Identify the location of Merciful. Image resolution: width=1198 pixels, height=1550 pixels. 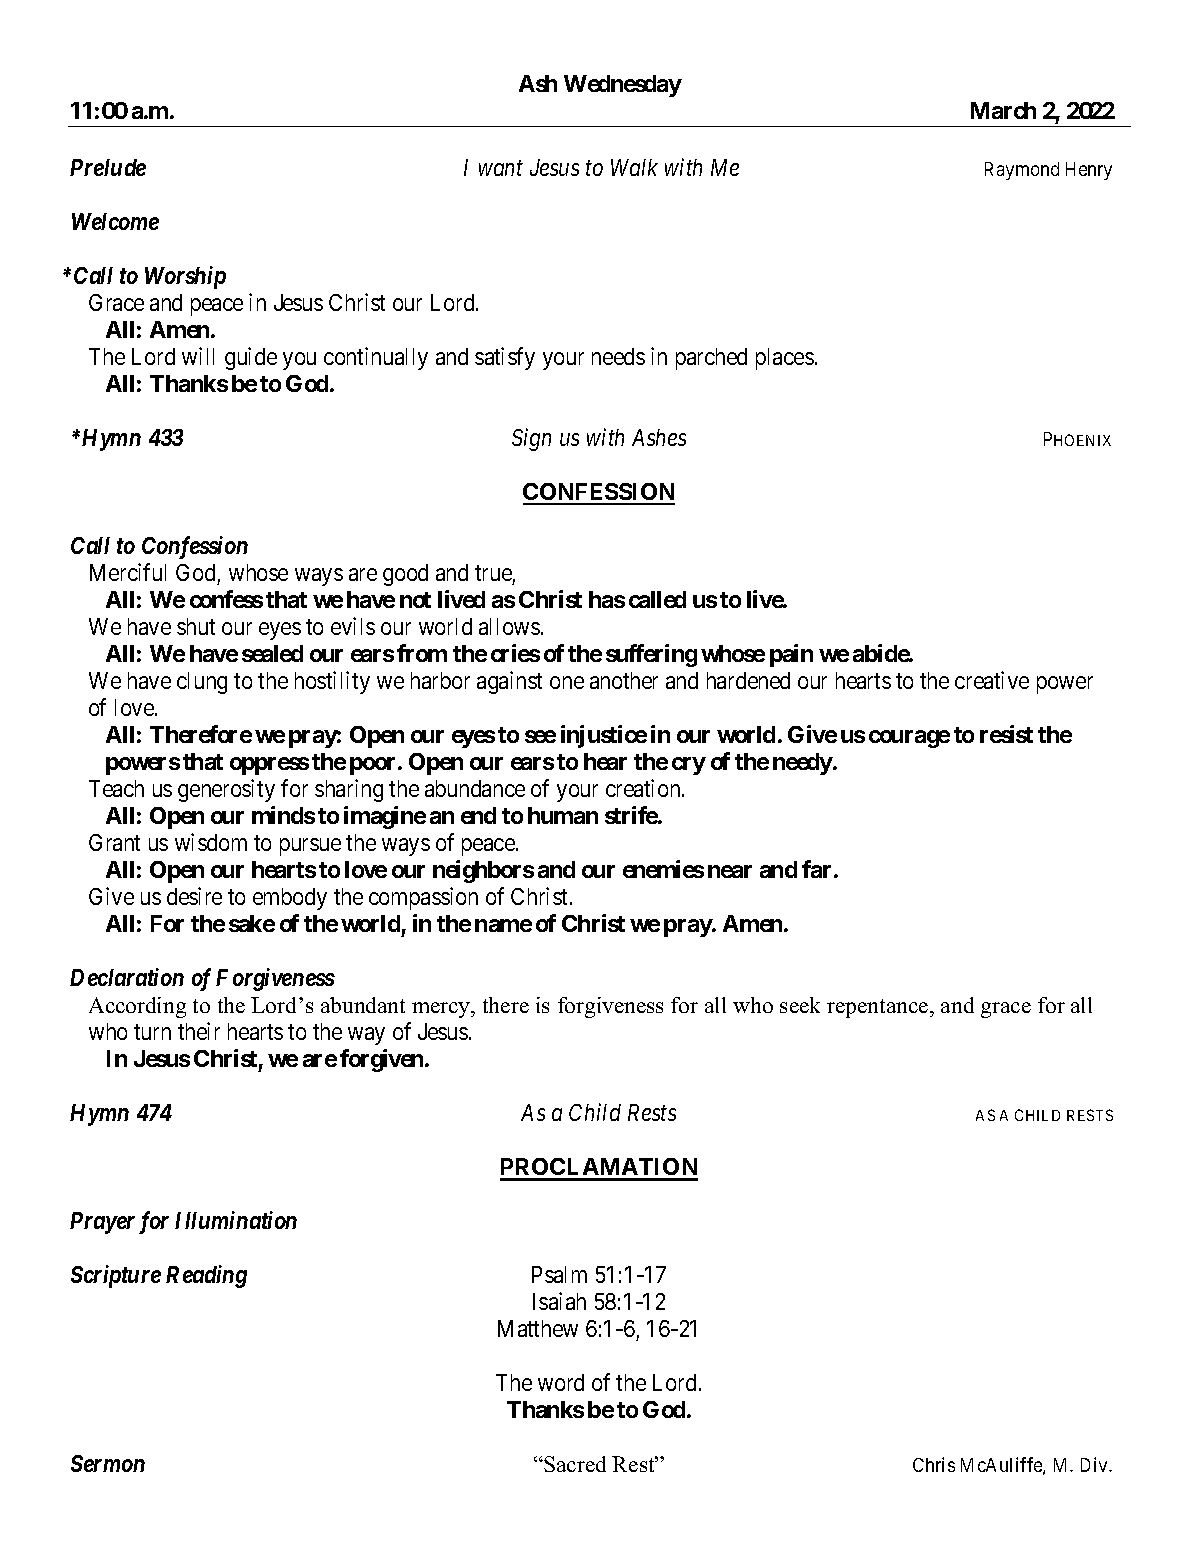
(128, 572).
